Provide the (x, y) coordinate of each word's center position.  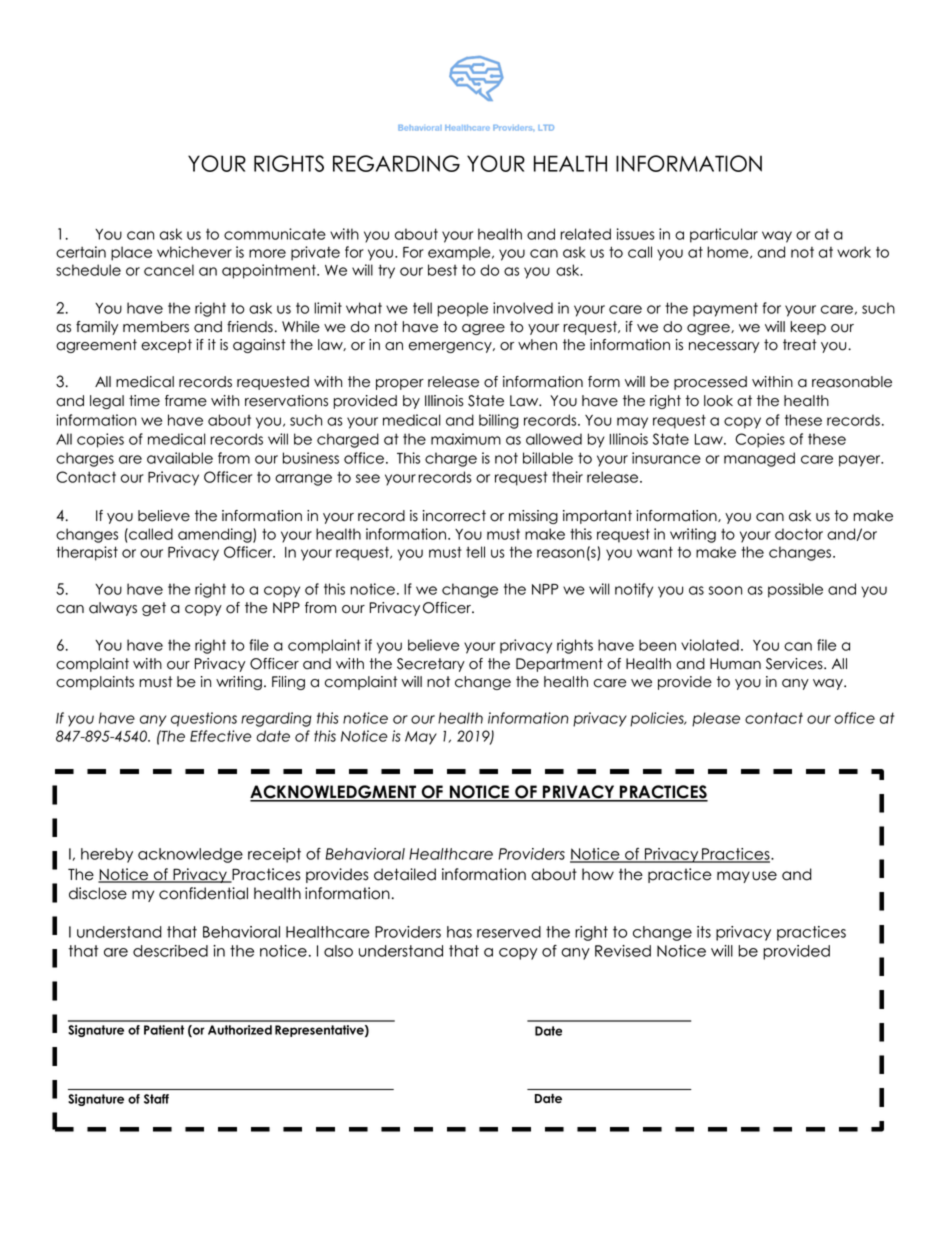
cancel (169, 270)
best (442, 270)
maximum (466, 439)
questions (204, 719)
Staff (156, 1099)
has (459, 932)
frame (186, 401)
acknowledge (190, 855)
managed (759, 459)
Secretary (431, 665)
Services (795, 664)
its (704, 932)
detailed (405, 874)
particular (724, 235)
